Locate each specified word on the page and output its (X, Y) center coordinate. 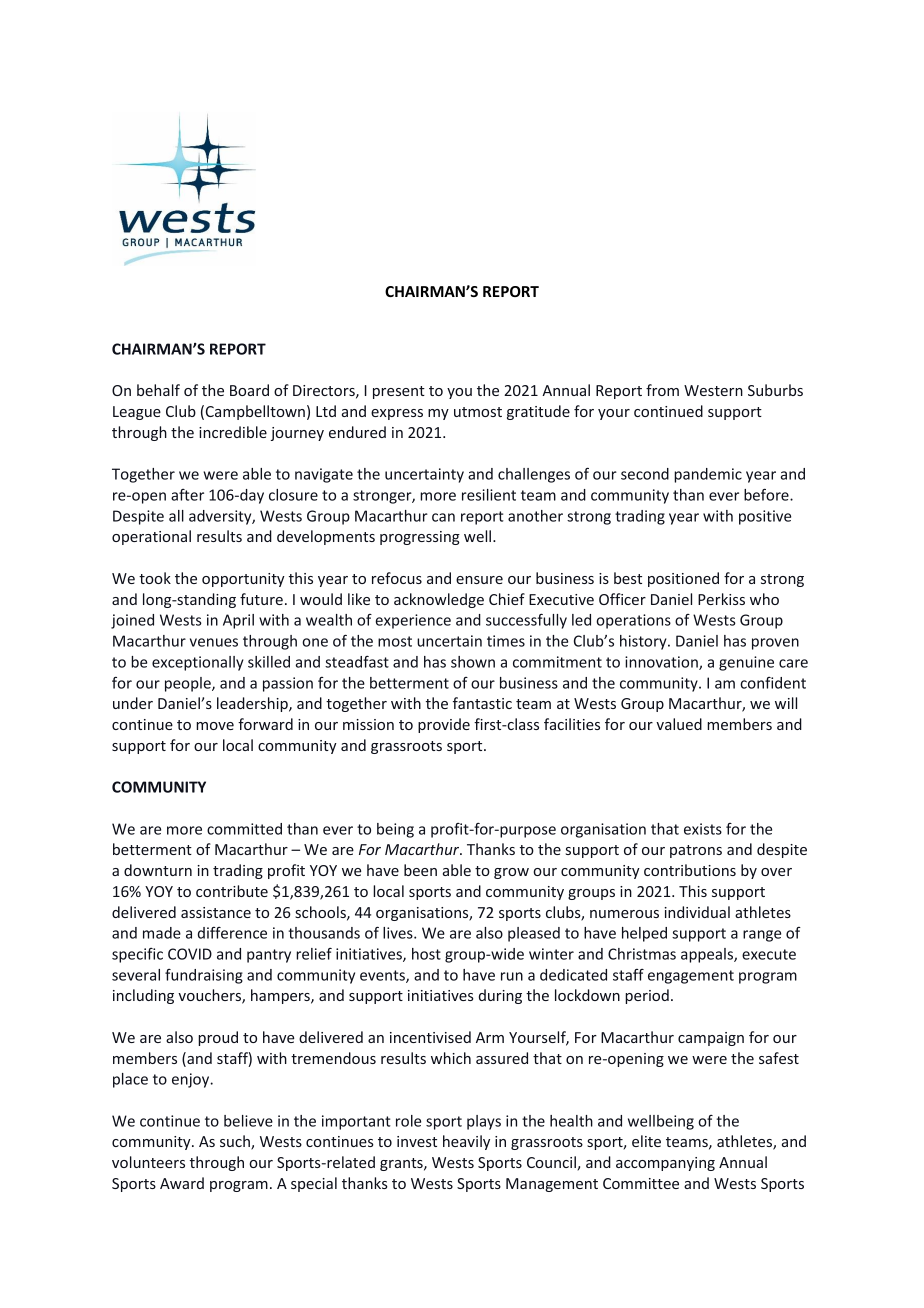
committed (244, 829)
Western (713, 390)
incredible (233, 432)
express (397, 414)
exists (703, 829)
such (236, 1142)
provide (444, 725)
